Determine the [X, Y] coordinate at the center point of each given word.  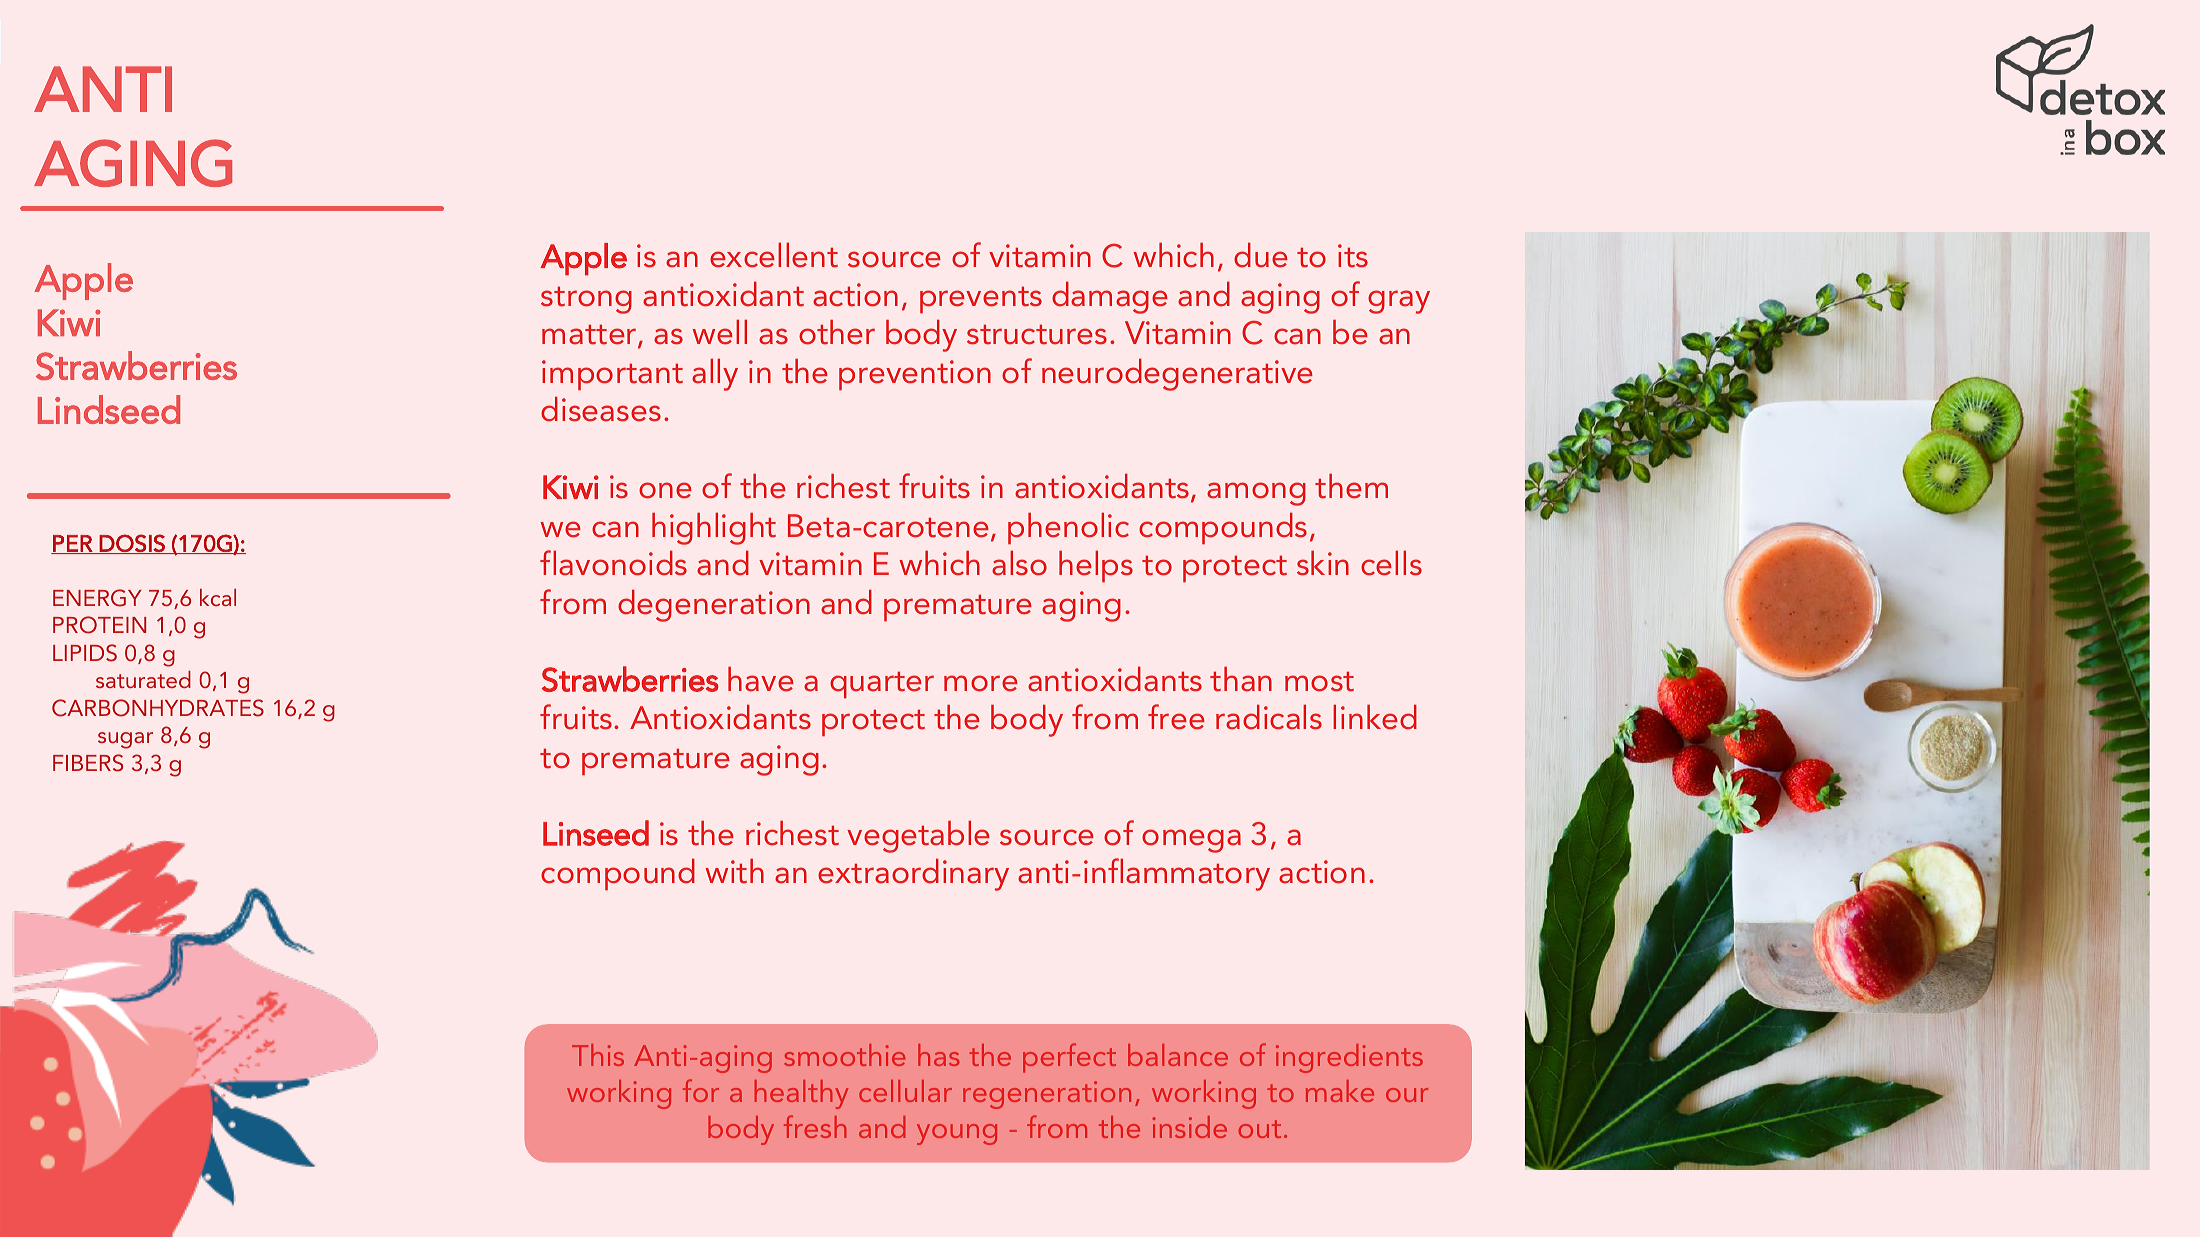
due [1261, 255]
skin [1323, 563]
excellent [774, 255]
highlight [714, 529]
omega [1191, 841]
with [734, 871]
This [598, 1055]
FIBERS [88, 763]
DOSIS [132, 544]
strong [586, 300]
